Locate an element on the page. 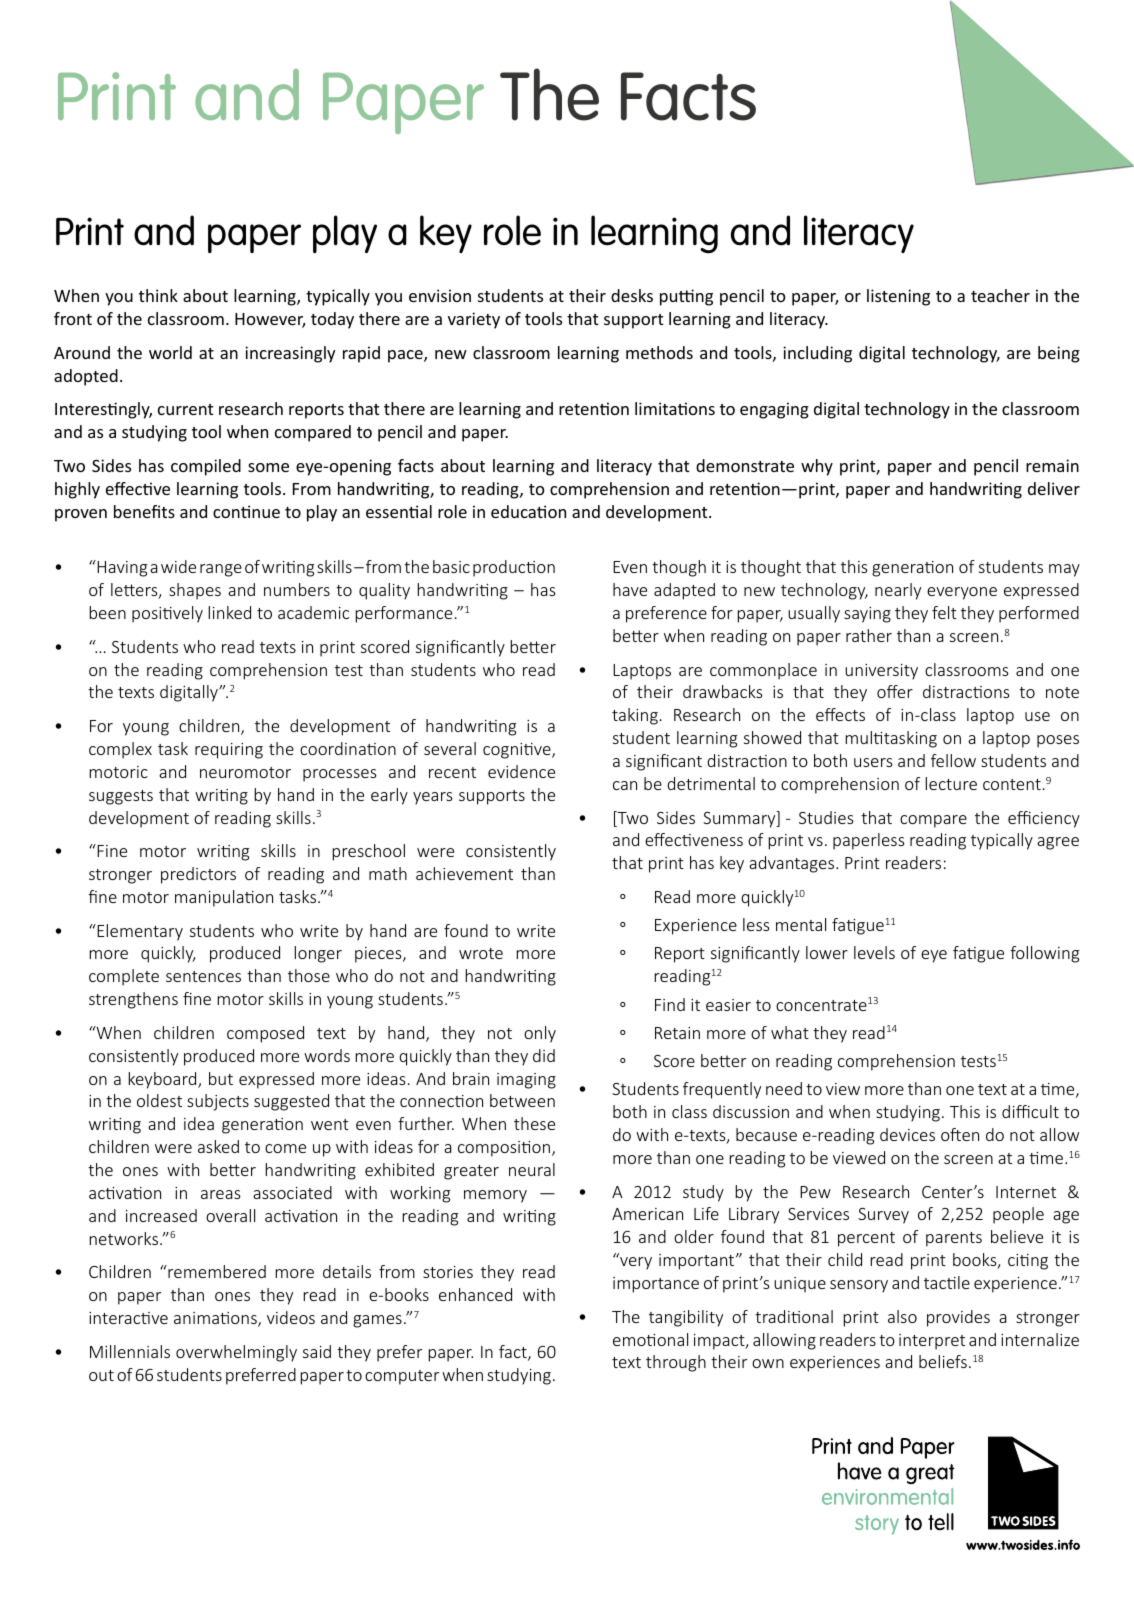 Image resolution: width=1134 pixels, height=1604 pixels. overwhelmingly is located at coordinates (236, 1353).
